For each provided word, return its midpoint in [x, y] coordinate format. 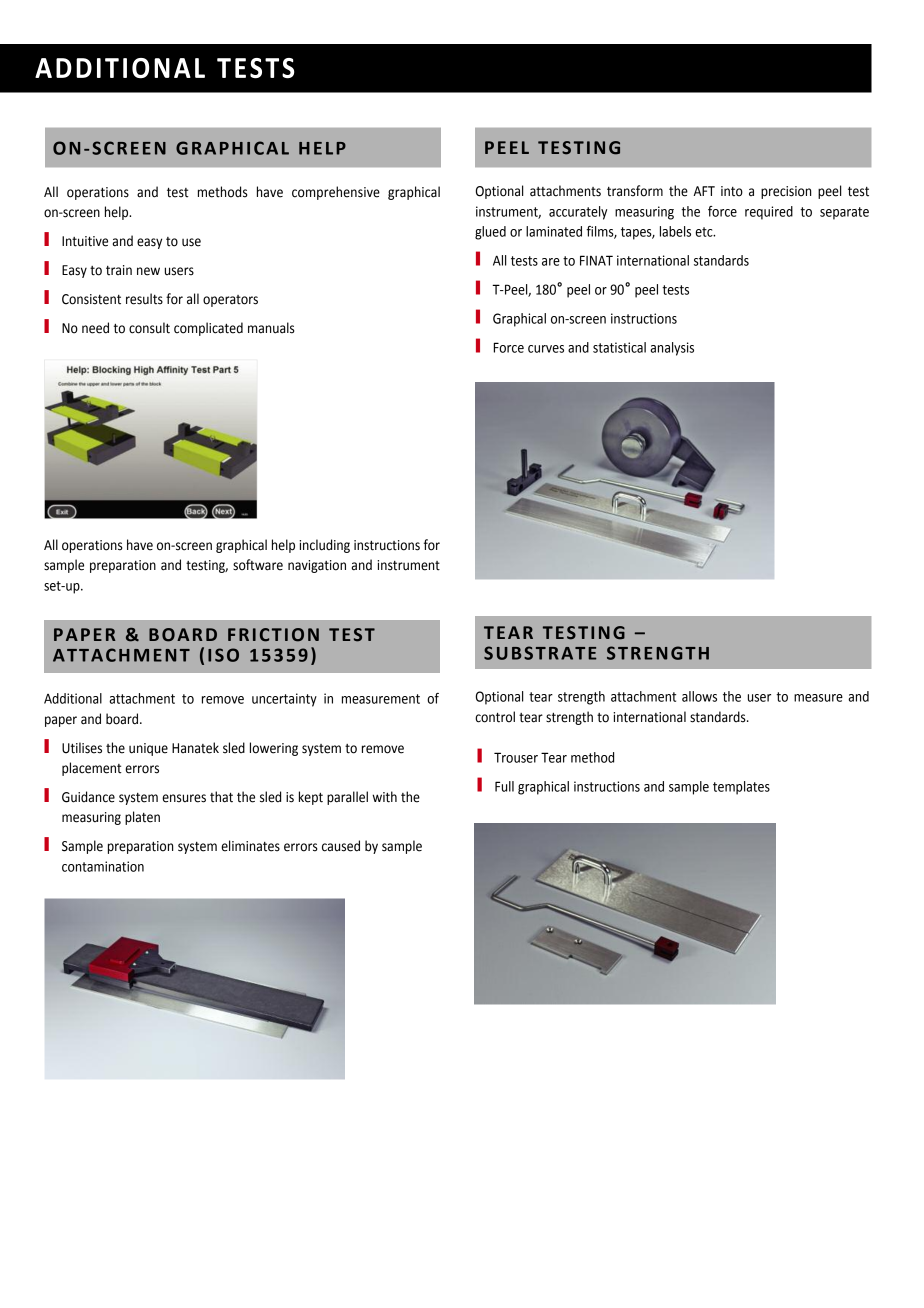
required [769, 213]
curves [546, 349]
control [495, 717]
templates [741, 788]
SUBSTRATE [540, 653]
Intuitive [85, 241]
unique [148, 749]
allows [699, 696]
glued [490, 233]
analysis [672, 349]
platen [142, 818]
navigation [317, 566]
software [258, 565]
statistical [619, 347]
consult [149, 328]
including [324, 546]
